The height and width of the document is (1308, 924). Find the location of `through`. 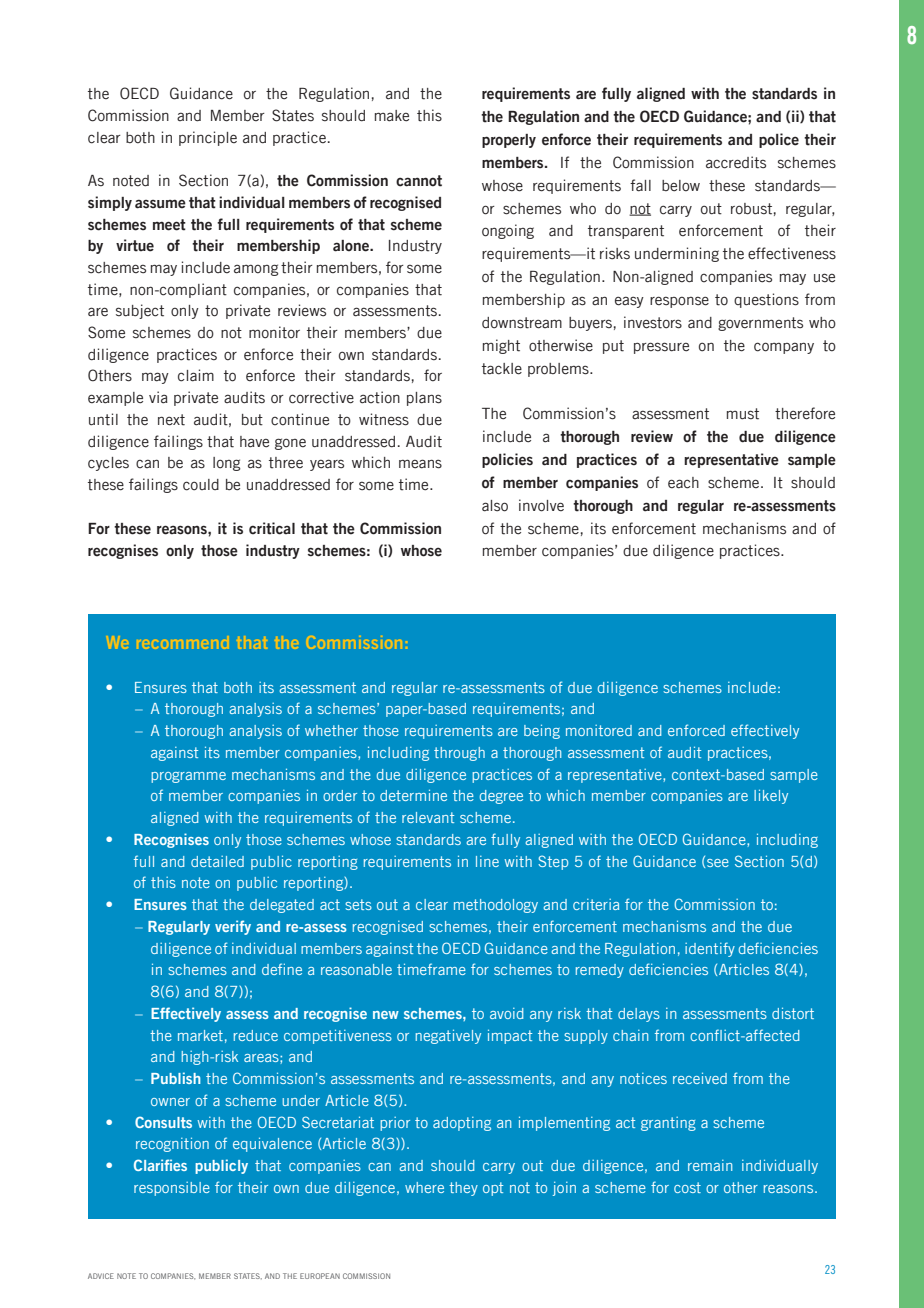

through is located at coordinates (459, 754).
